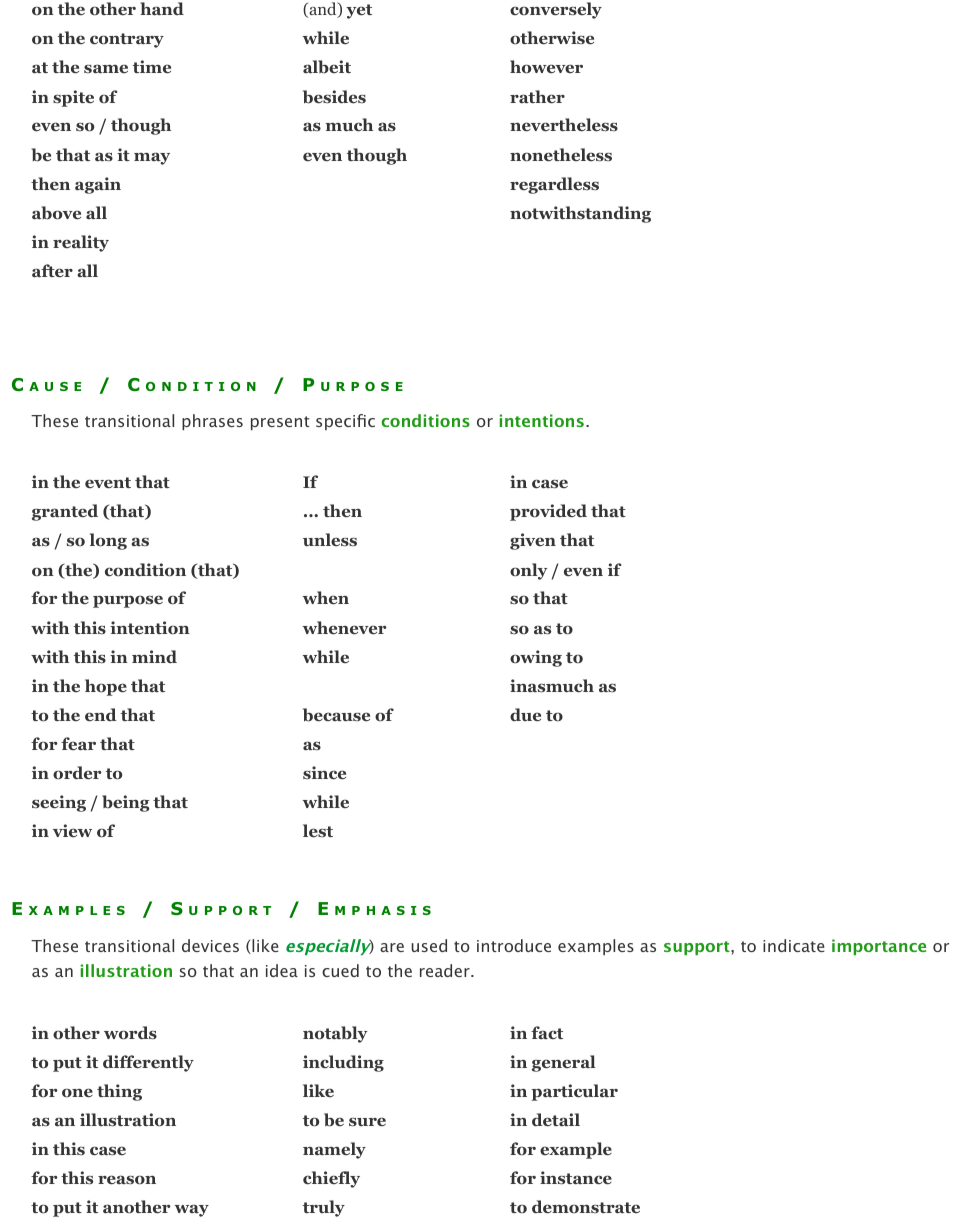 The image size is (966, 1232). I want to click on regardless, so click(554, 185).
